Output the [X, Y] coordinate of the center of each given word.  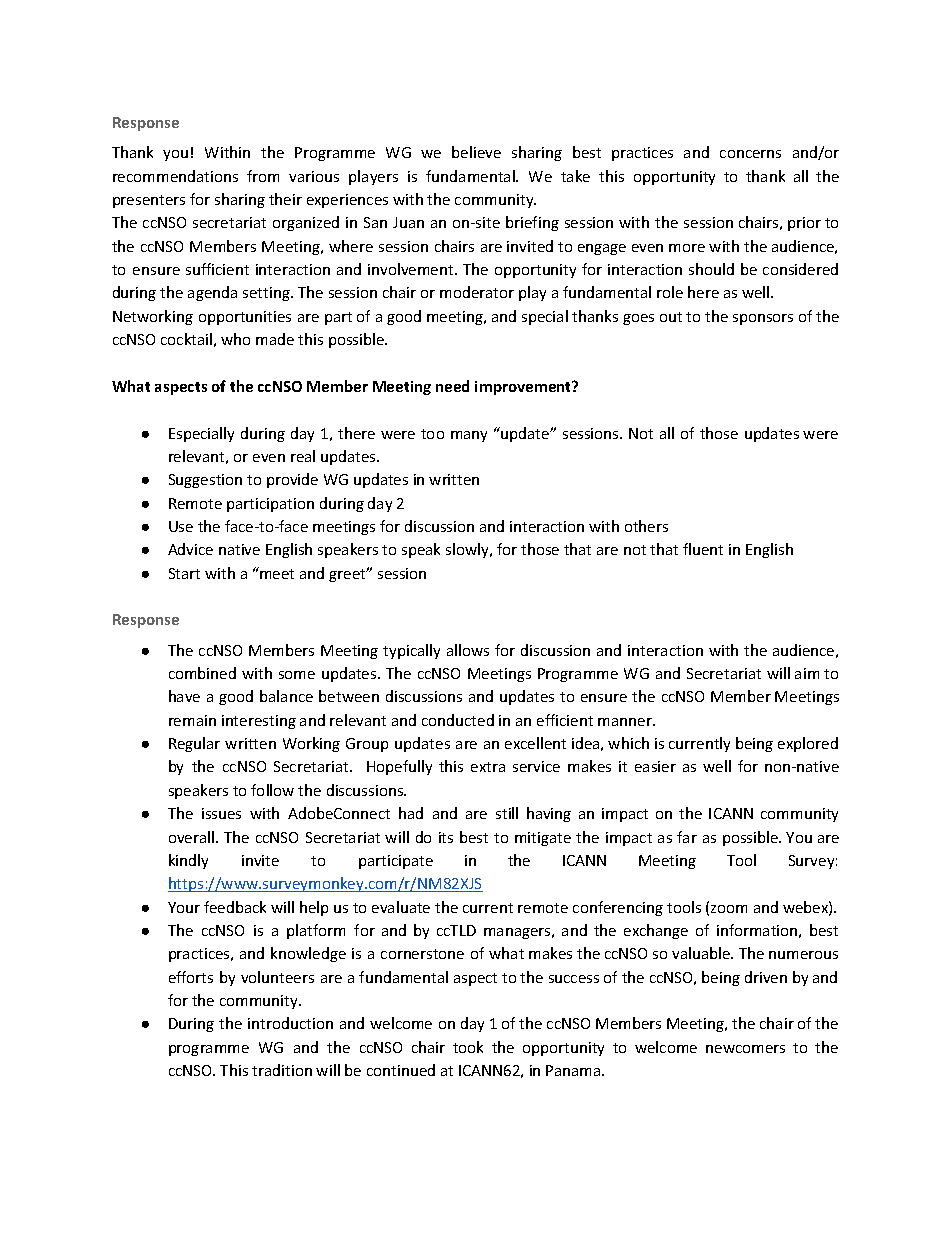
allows [468, 650]
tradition [282, 1070]
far [687, 837]
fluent [703, 549]
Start [184, 573]
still [507, 813]
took [468, 1047]
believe [476, 152]
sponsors [763, 319]
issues [221, 813]
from [263, 176]
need [452, 386]
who [235, 339]
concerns [750, 154]
